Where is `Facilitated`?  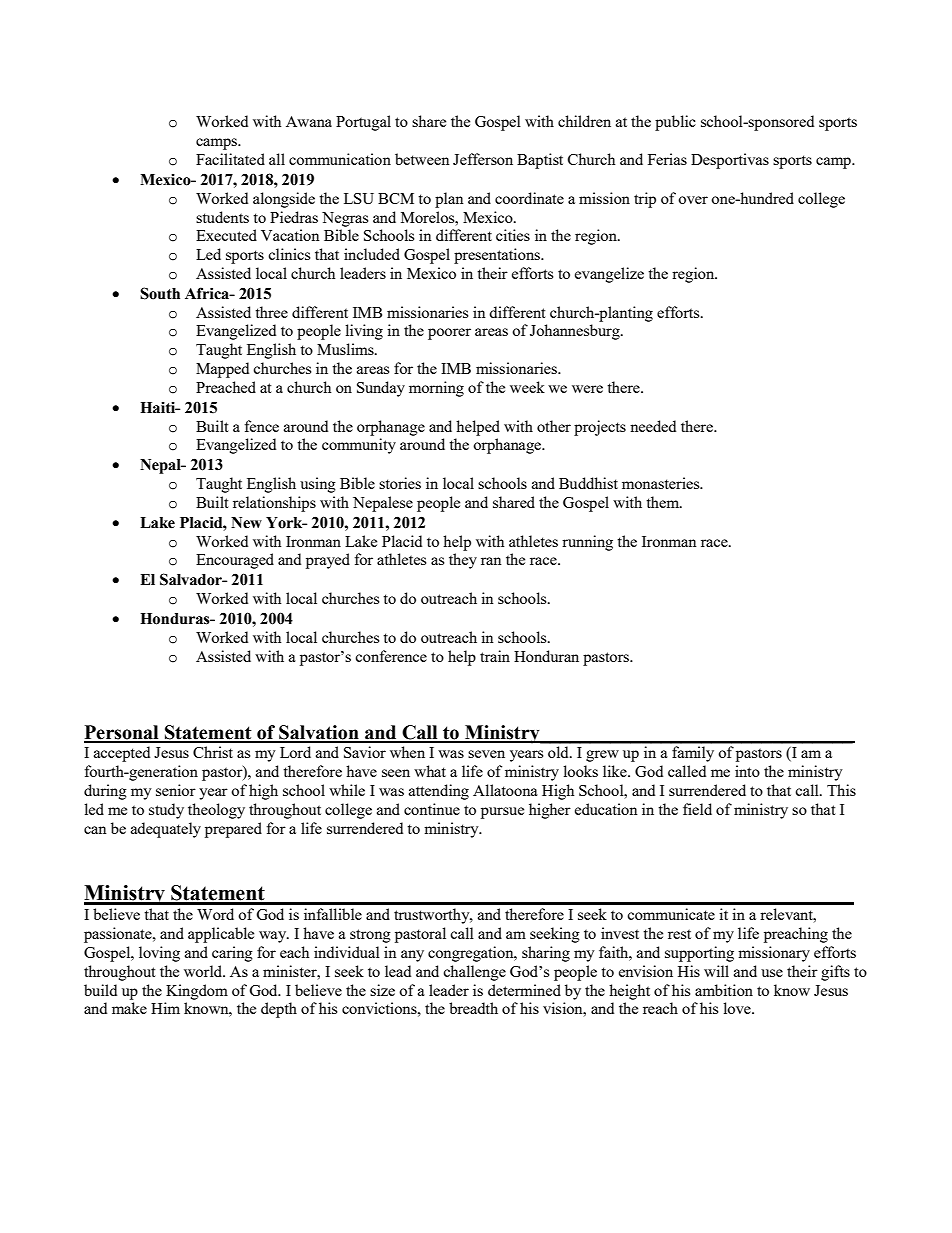
Facilitated is located at coordinates (230, 159).
